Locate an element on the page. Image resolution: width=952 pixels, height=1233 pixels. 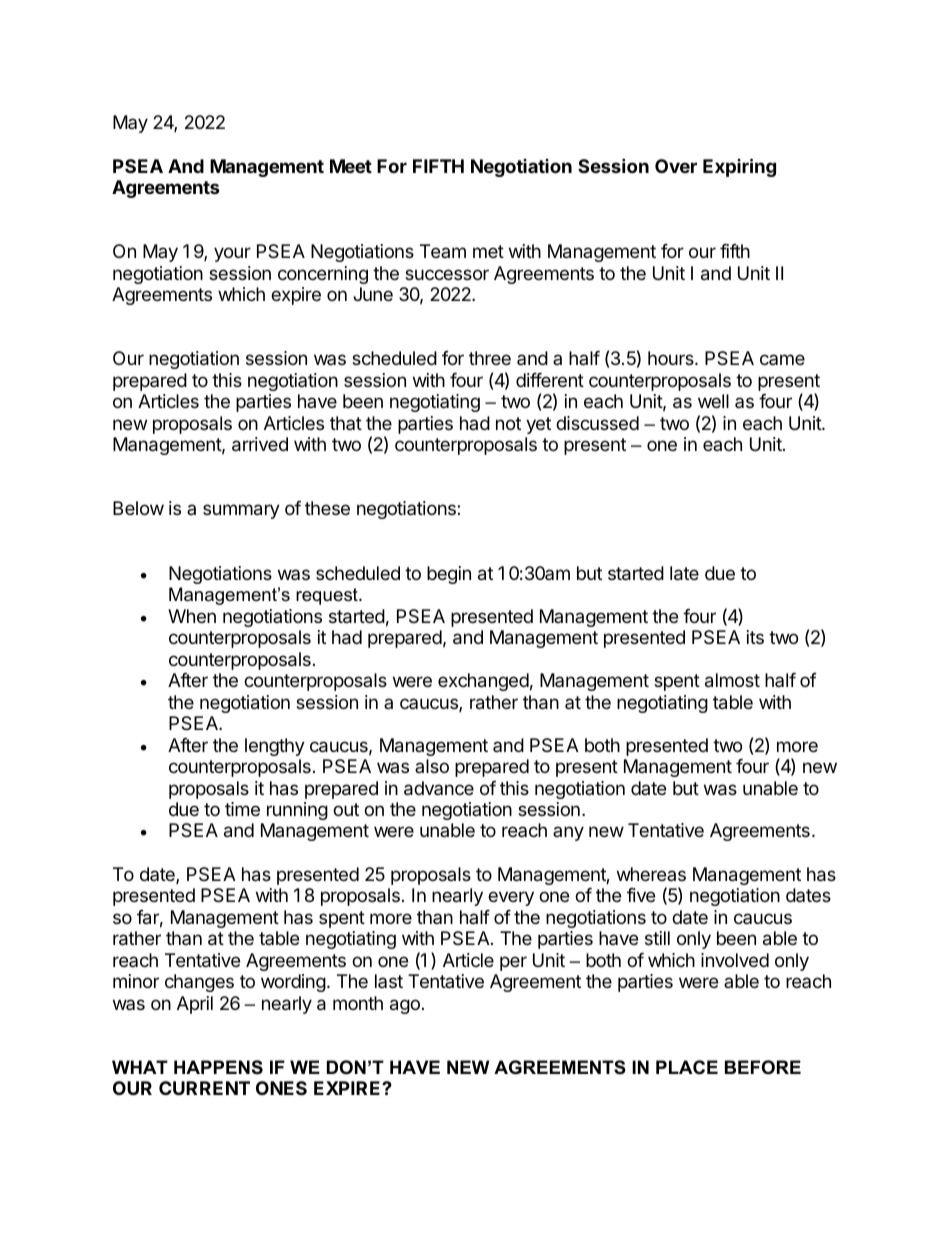
time is located at coordinates (242, 809).
